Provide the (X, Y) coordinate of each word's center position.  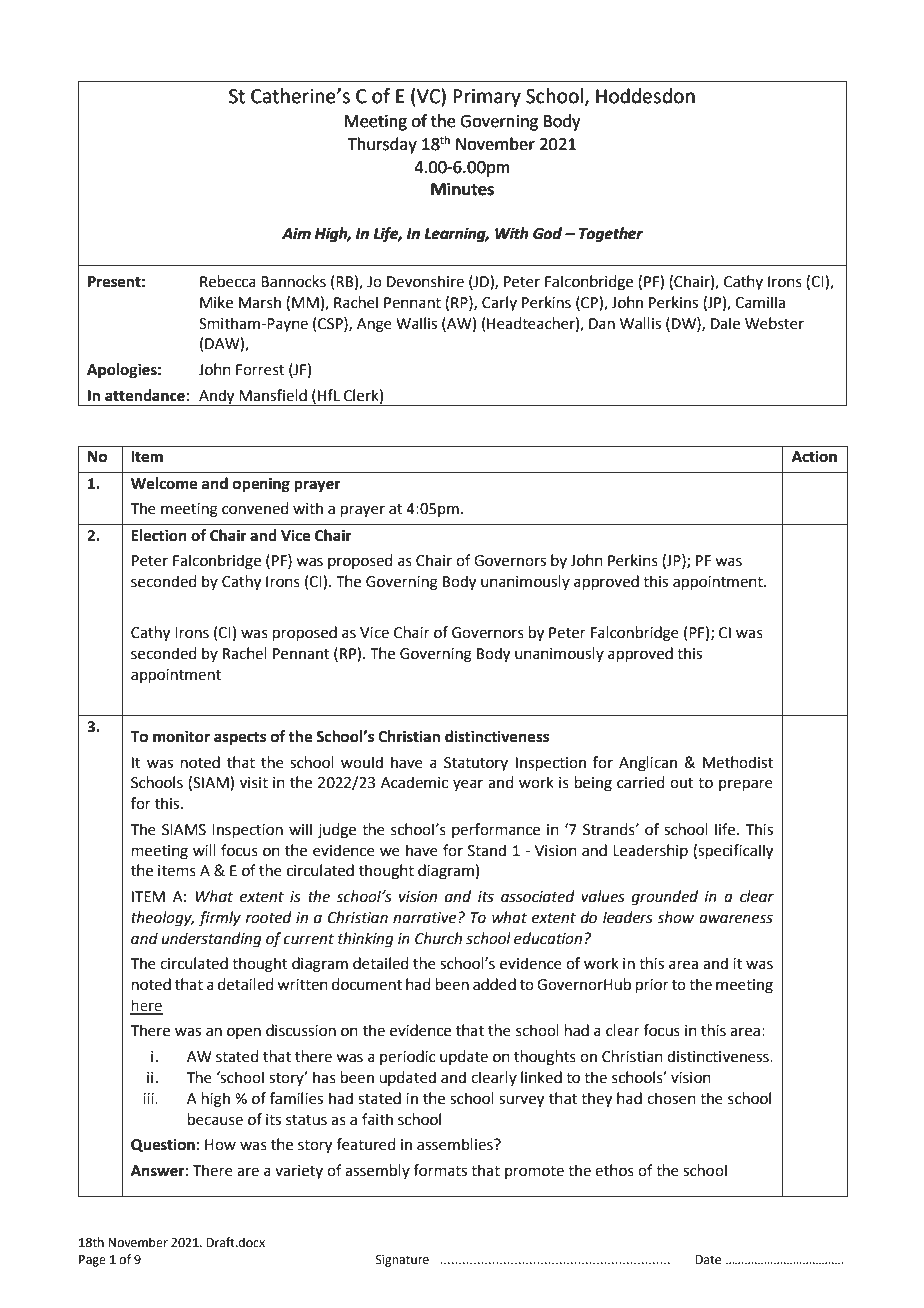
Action (814, 456)
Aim (296, 233)
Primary (487, 98)
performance (496, 830)
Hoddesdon (645, 96)
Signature (402, 1261)
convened (255, 508)
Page (92, 1261)
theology (162, 919)
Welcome (164, 483)
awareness (736, 919)
